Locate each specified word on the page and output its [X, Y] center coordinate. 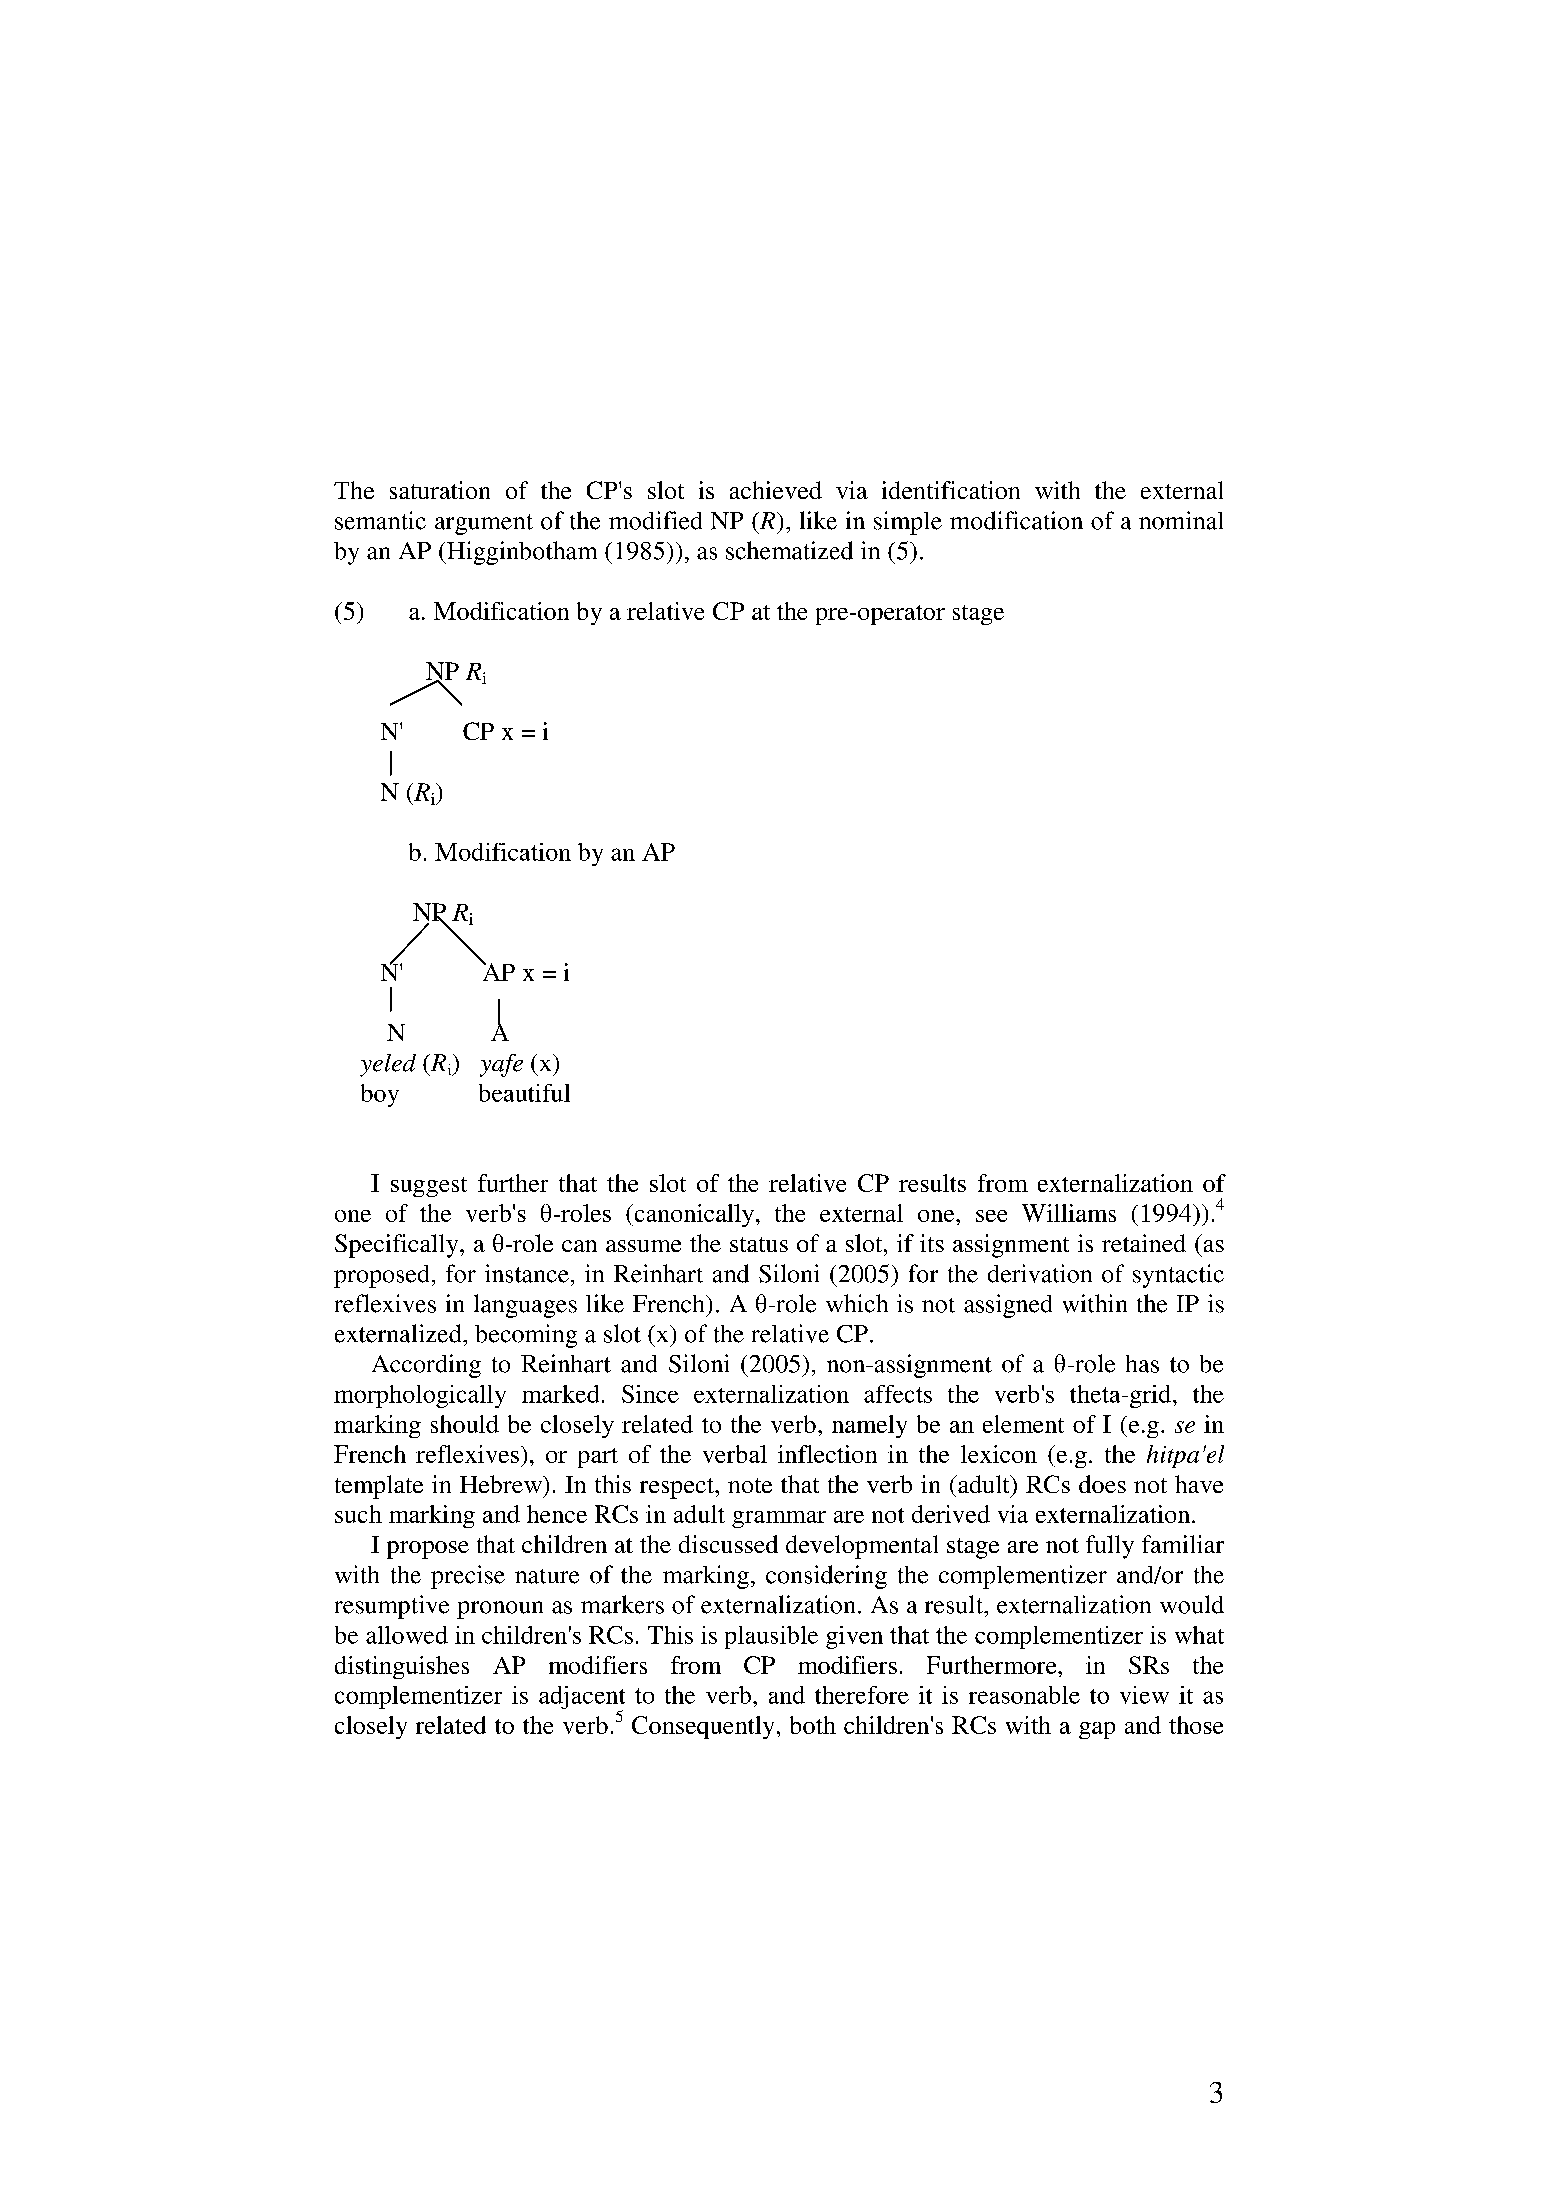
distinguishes [402, 1667]
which [857, 1303]
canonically [693, 1215]
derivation [1040, 1273]
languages [525, 1306]
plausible [771, 1637]
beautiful [524, 1093]
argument [484, 524]
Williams [1069, 1213]
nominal [1181, 520]
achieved [776, 490]
